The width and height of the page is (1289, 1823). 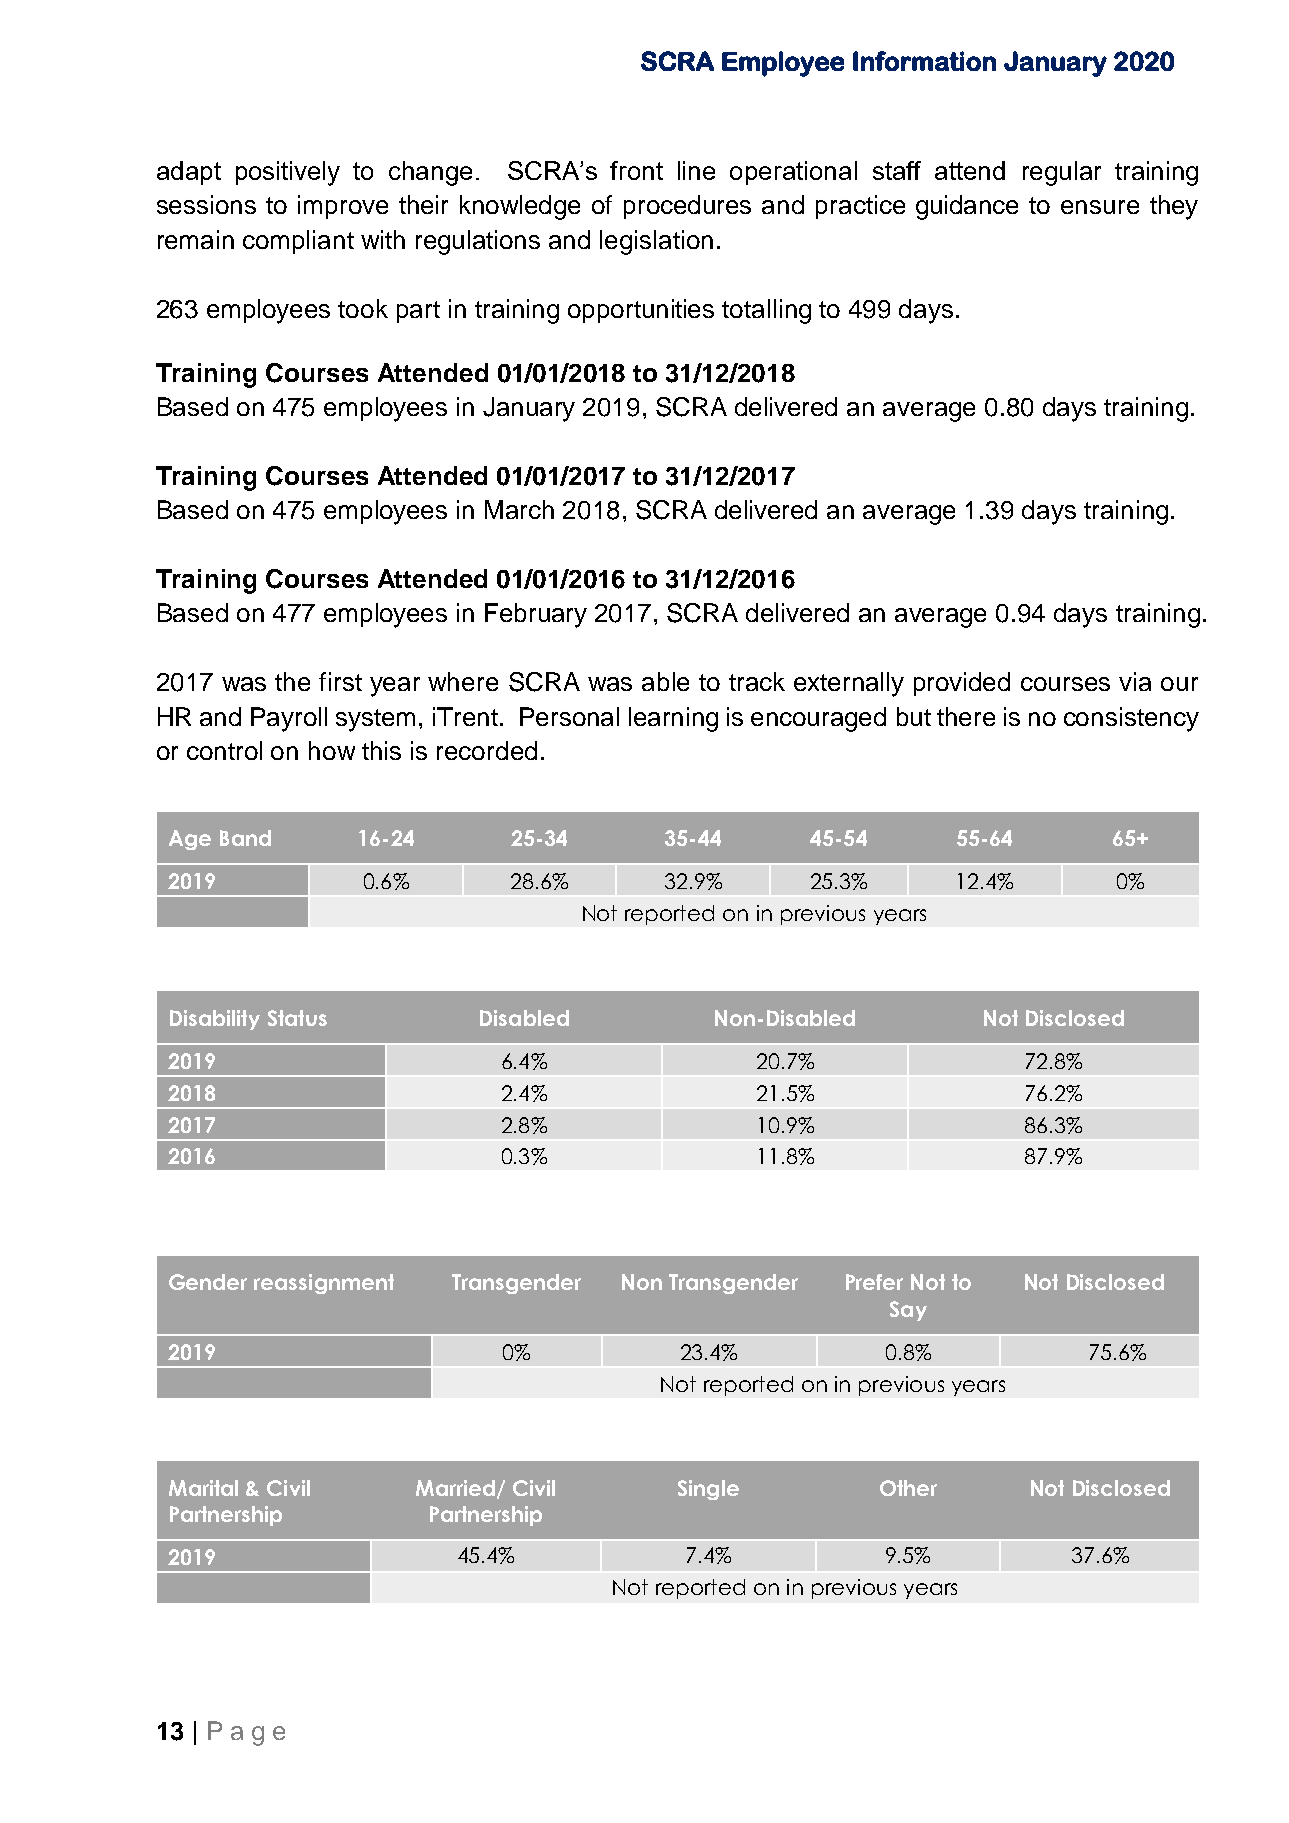 I want to click on regular, so click(x=1062, y=173).
